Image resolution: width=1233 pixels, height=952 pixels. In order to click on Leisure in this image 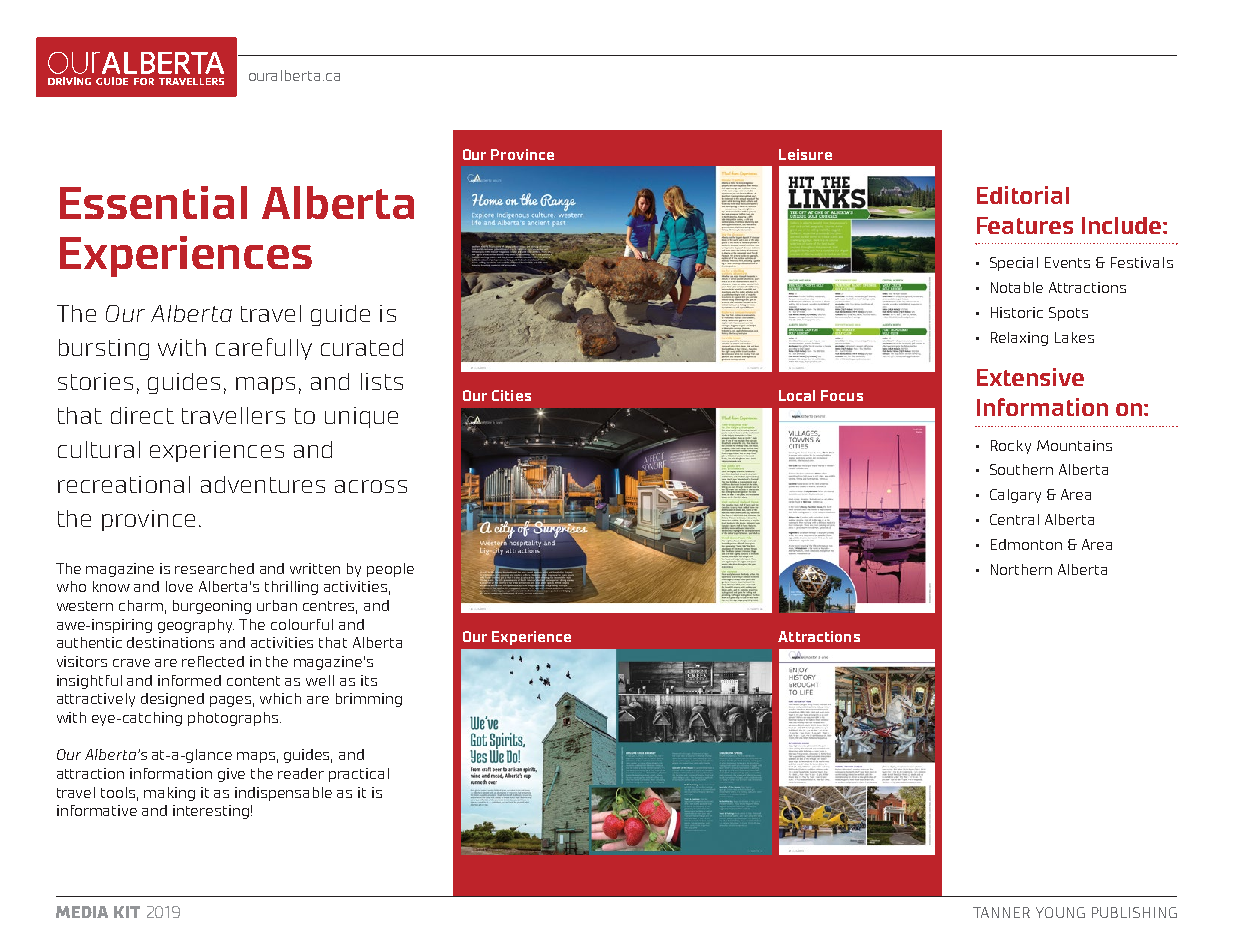, I will do `click(805, 154)`.
